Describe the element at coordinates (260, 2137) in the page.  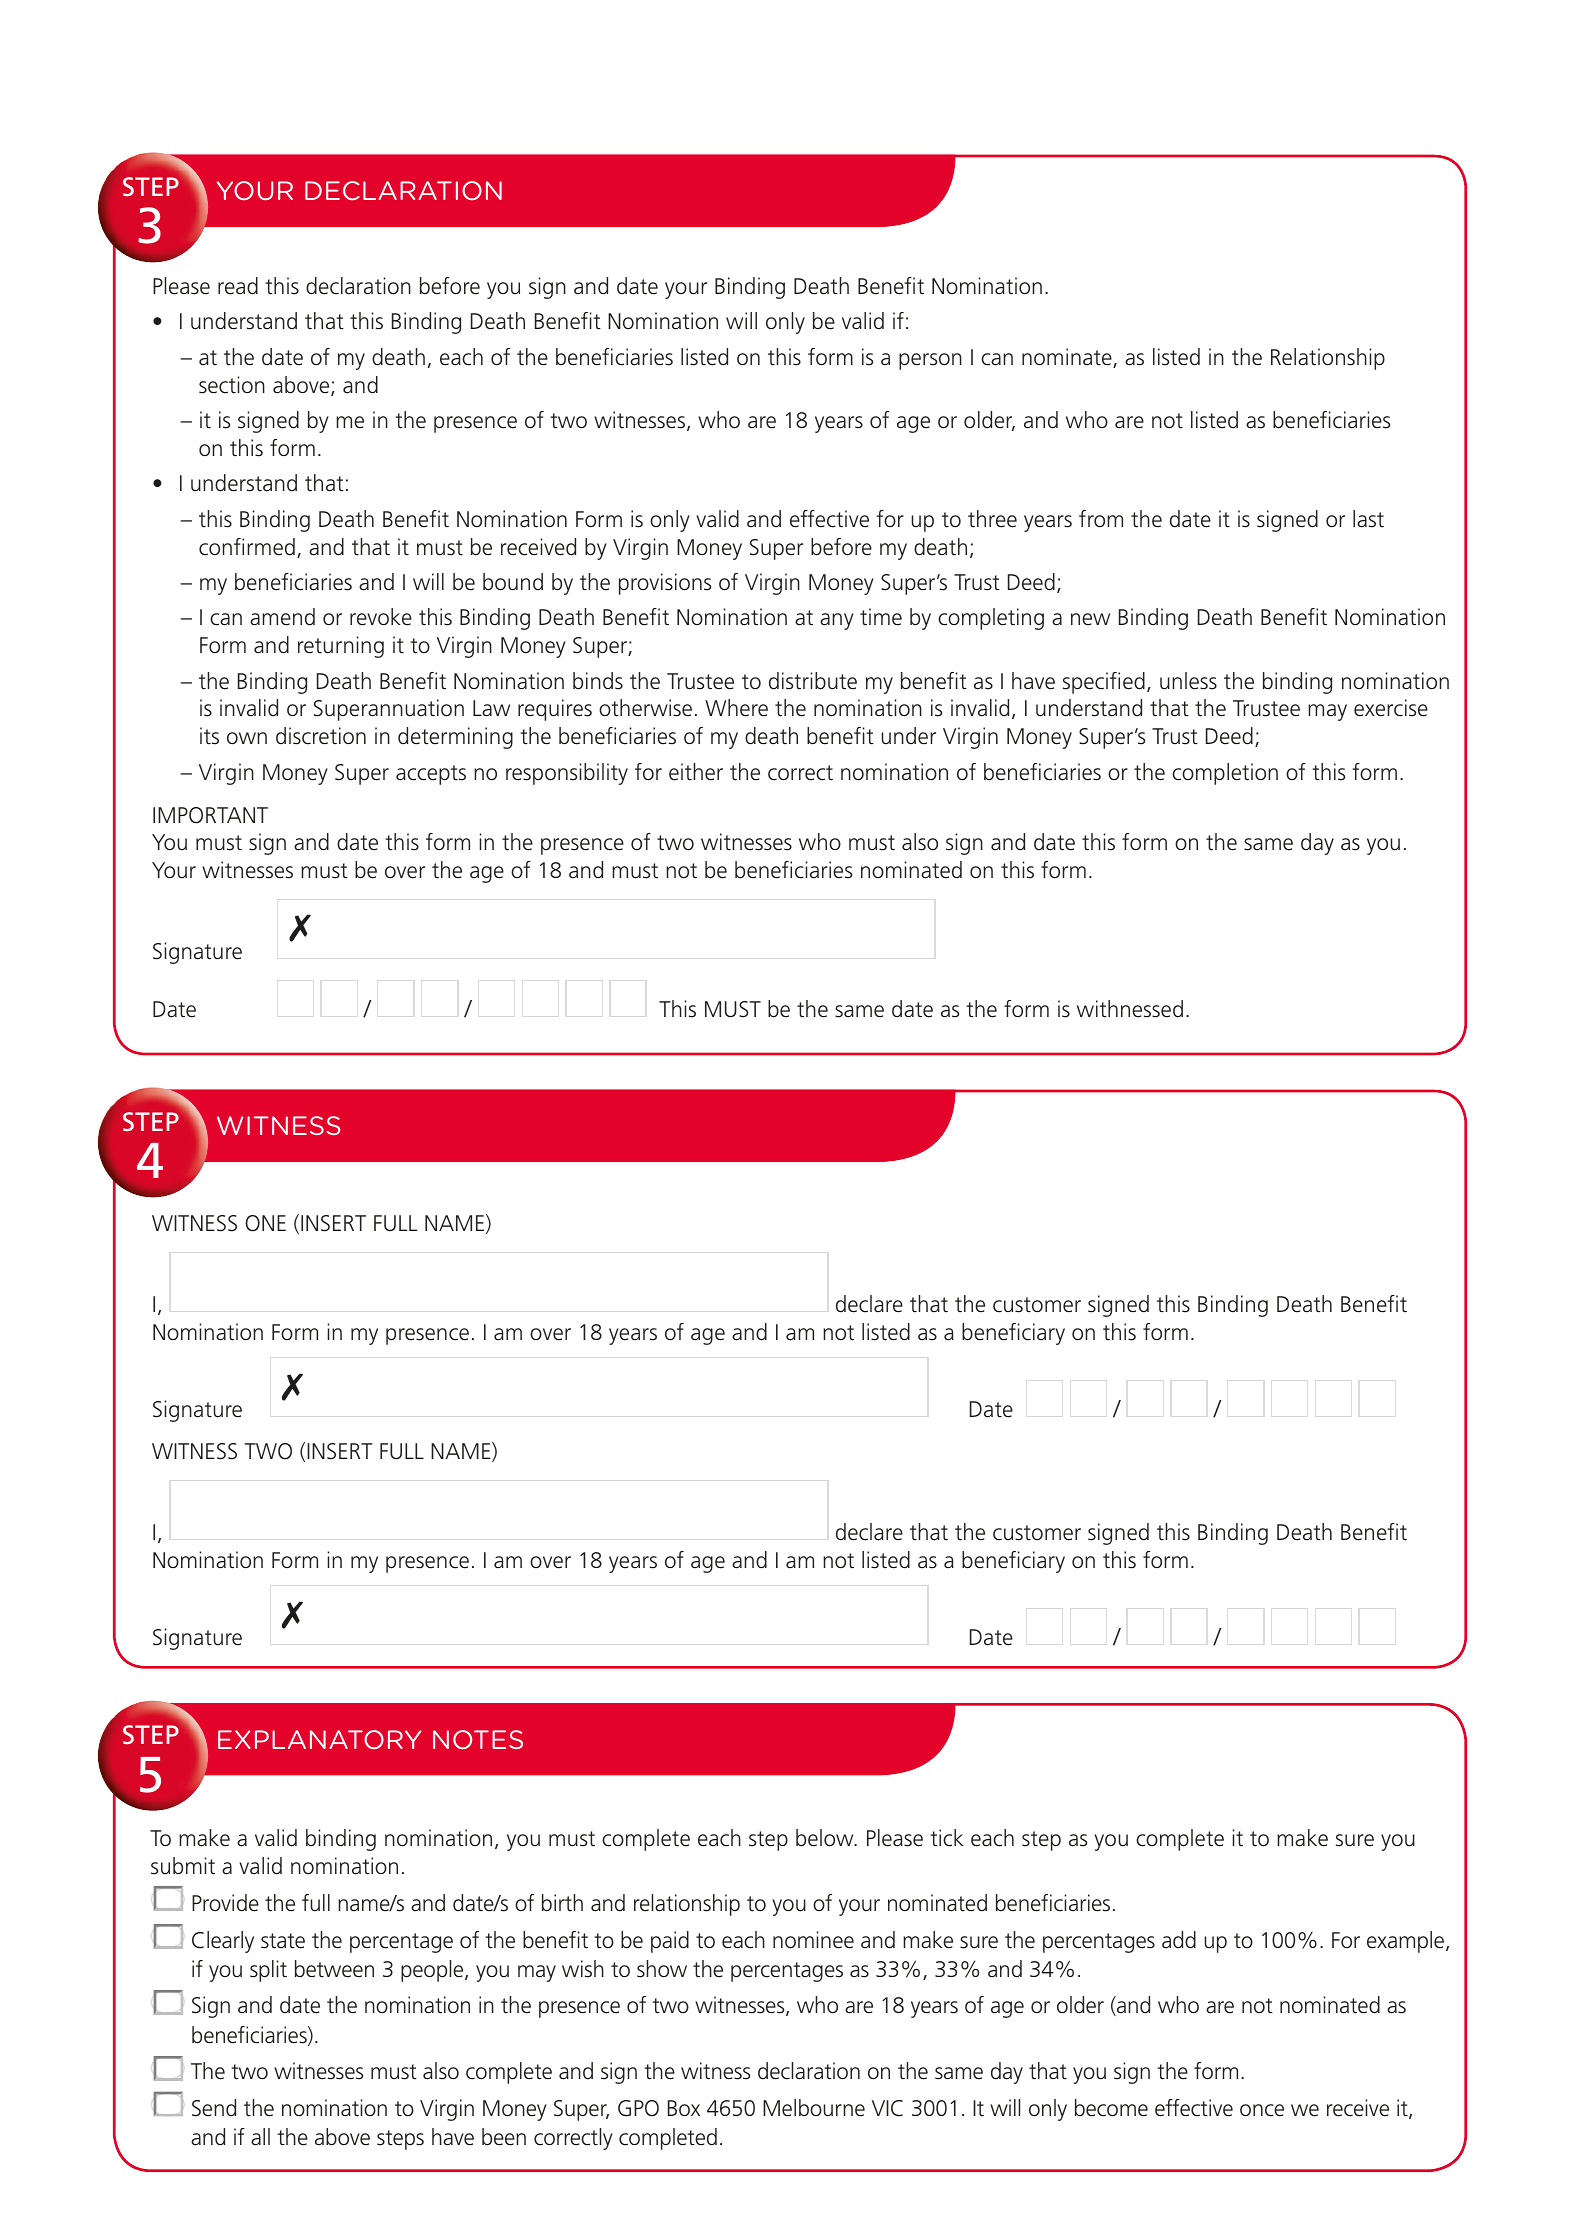
I see `all` at that location.
